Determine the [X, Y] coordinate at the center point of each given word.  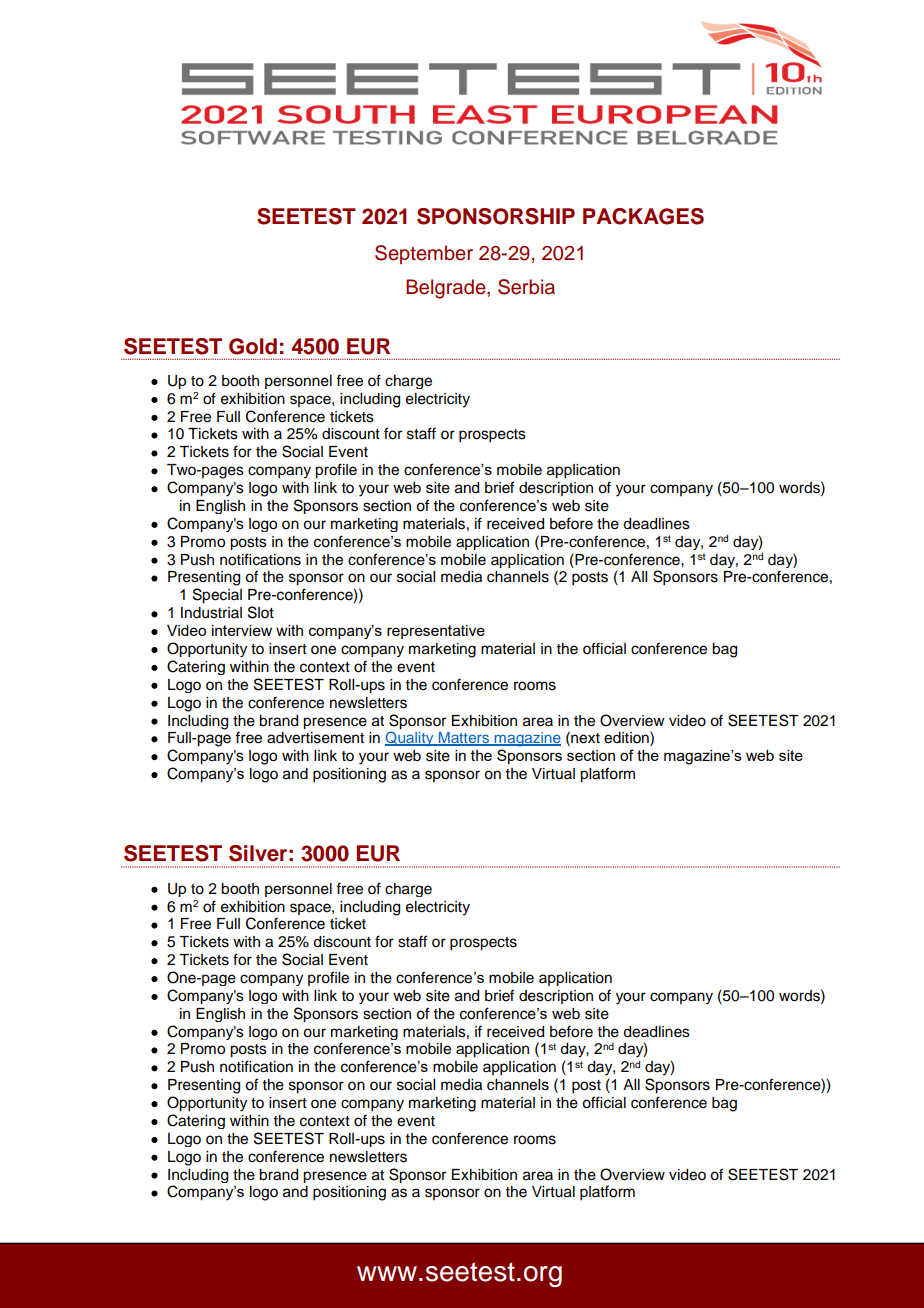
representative [436, 632]
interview [242, 630]
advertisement [315, 738]
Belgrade [447, 289]
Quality [410, 737]
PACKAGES [643, 216]
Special [217, 596]
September [424, 254]
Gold [253, 346]
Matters [464, 739]
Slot [261, 612]
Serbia [526, 287]
